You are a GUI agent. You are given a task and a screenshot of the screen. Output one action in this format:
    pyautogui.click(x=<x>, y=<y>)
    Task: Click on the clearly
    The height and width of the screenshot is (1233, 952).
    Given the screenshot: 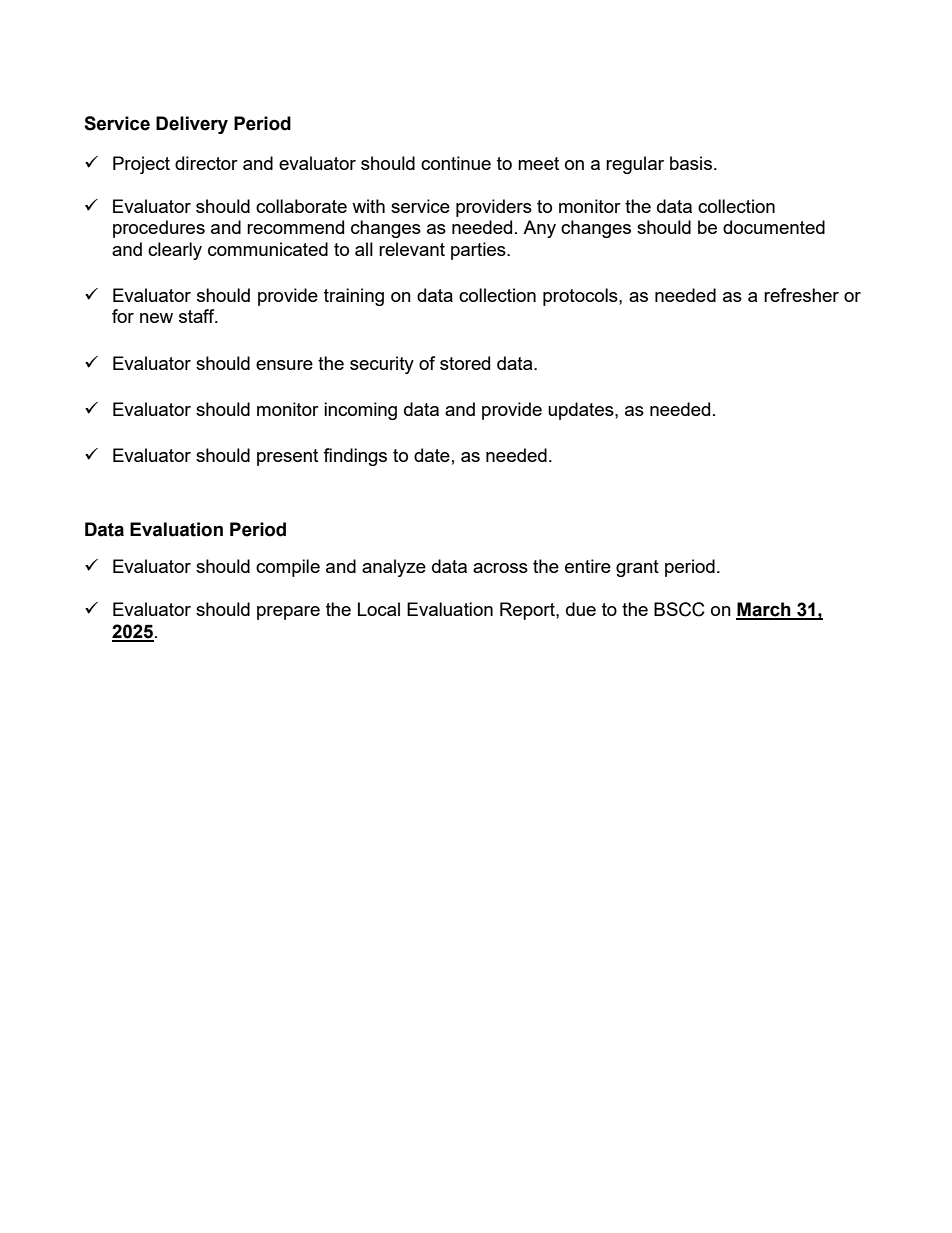 What is the action you would take?
    pyautogui.click(x=175, y=251)
